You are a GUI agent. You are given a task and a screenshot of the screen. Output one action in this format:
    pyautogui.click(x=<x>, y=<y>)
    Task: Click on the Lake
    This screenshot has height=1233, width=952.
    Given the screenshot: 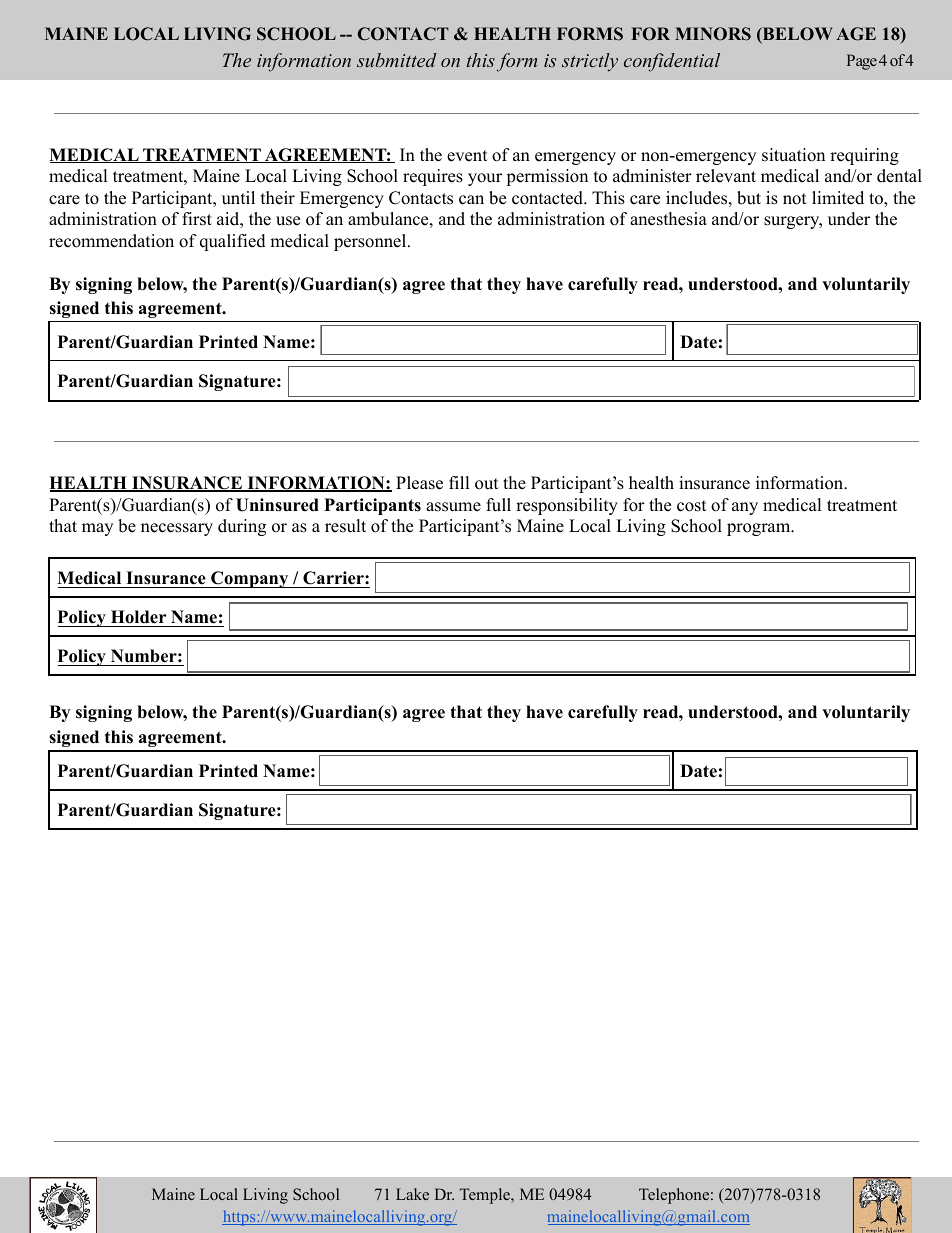 What is the action you would take?
    pyautogui.click(x=412, y=1194)
